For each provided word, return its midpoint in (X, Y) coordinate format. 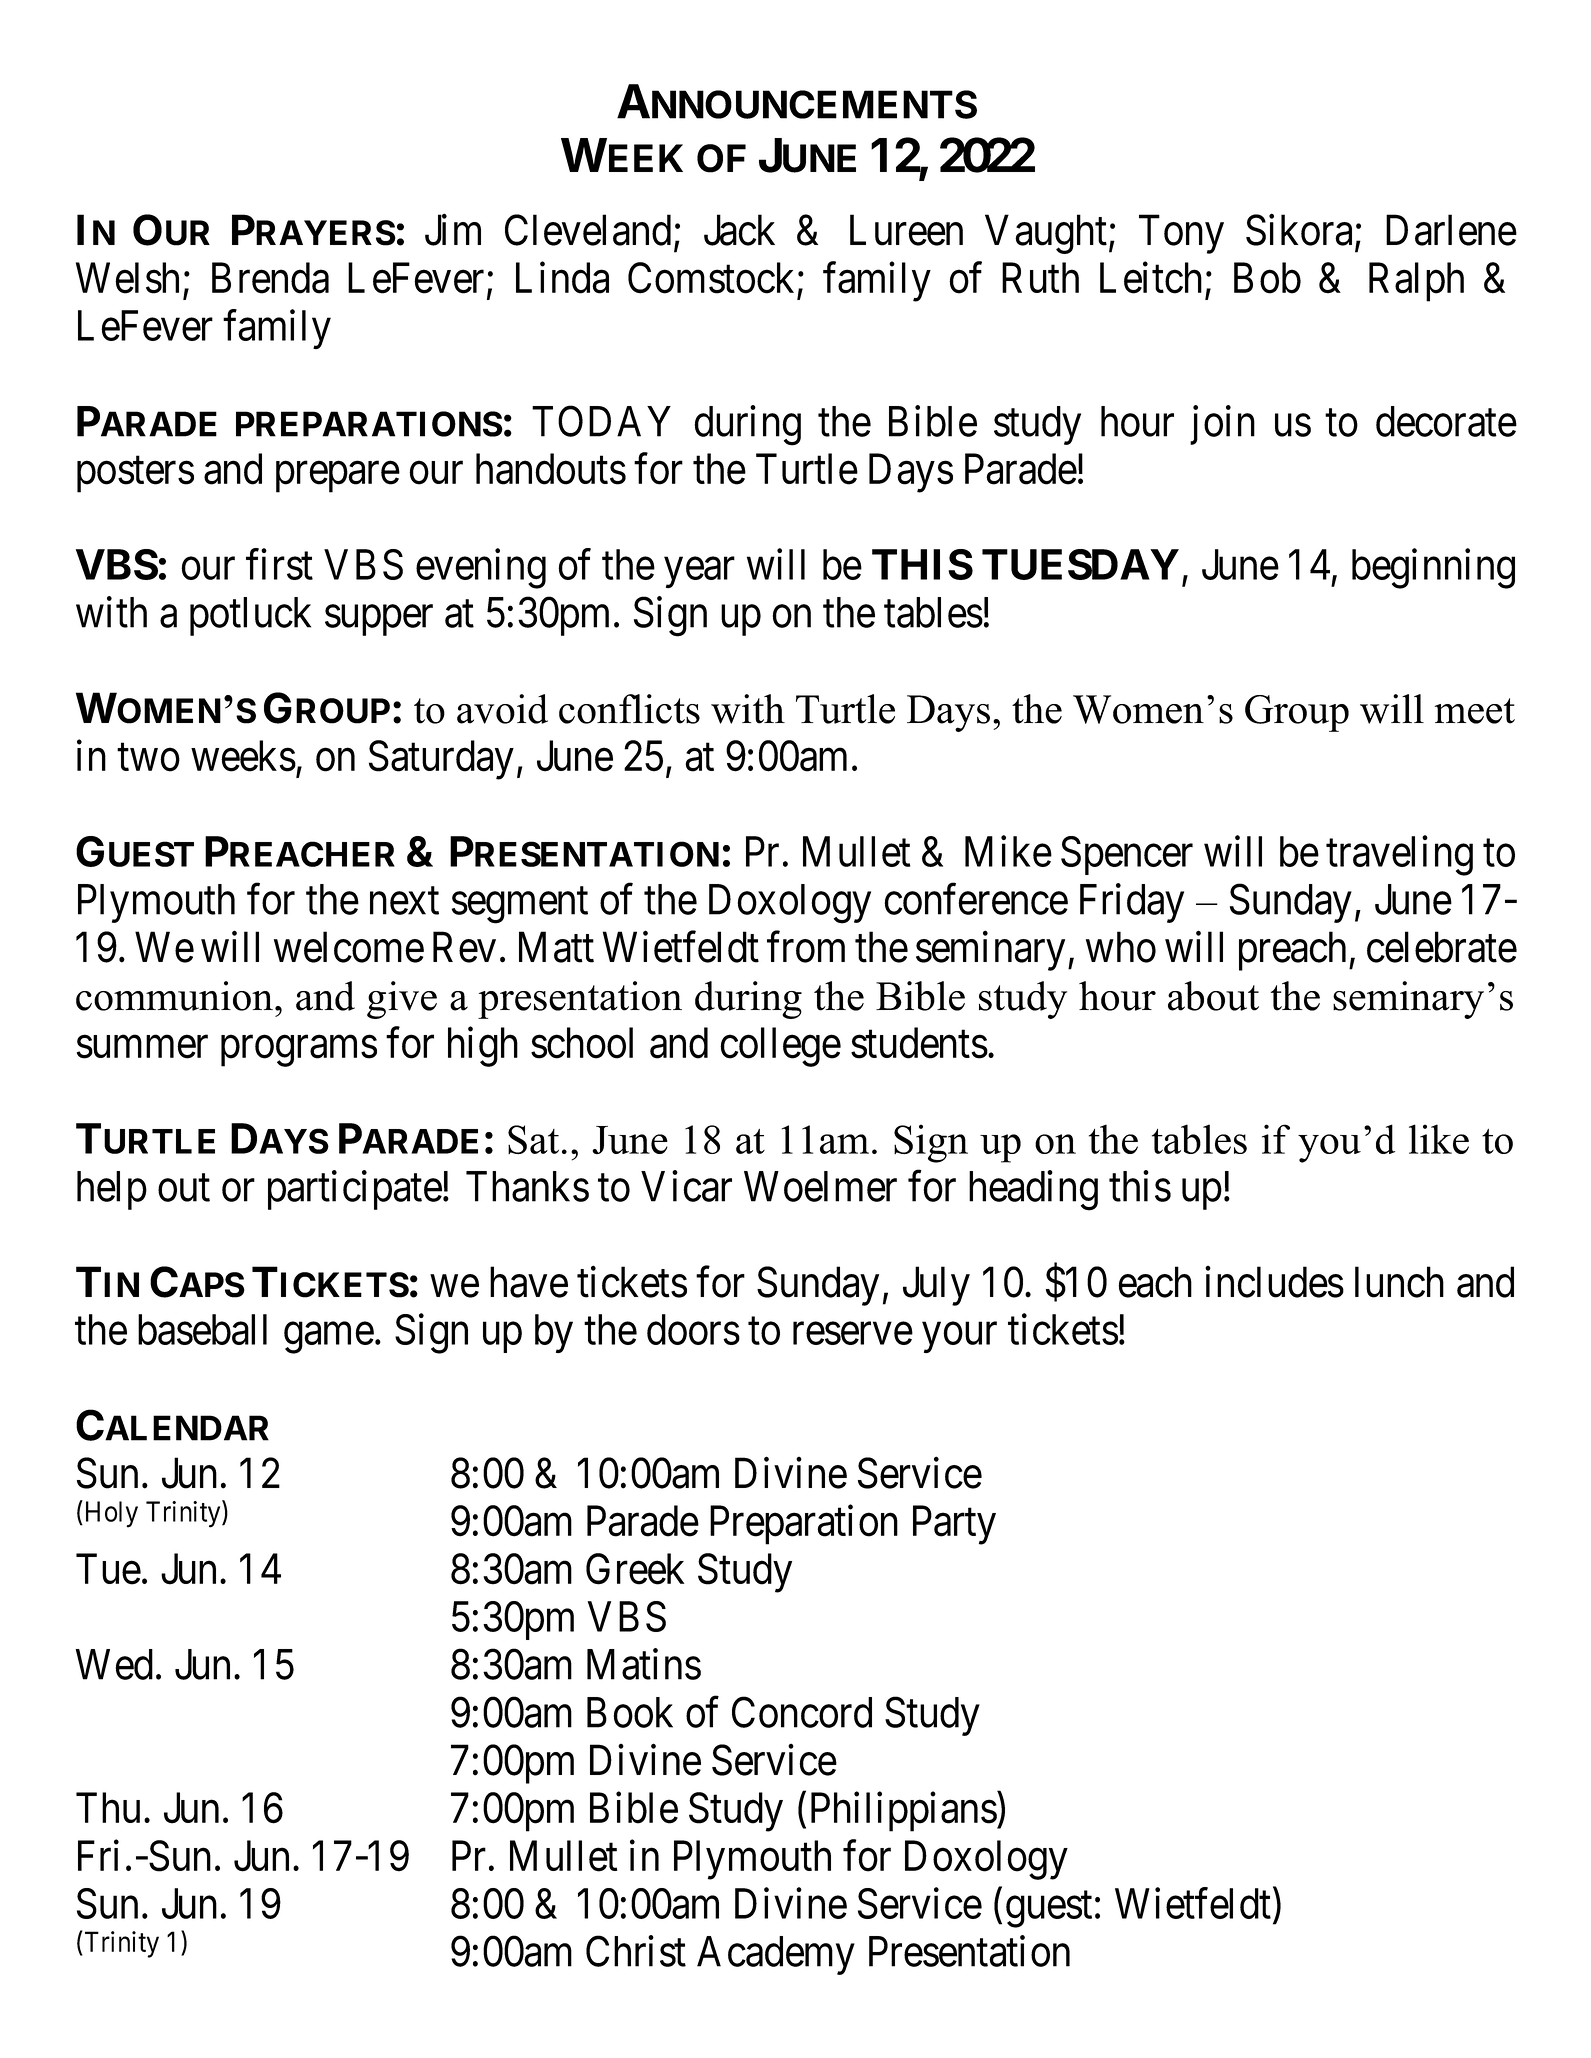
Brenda (270, 278)
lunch (1399, 1282)
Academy (776, 1955)
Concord (802, 1712)
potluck (250, 616)
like (1439, 1139)
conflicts (629, 709)
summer (142, 1047)
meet (1474, 711)
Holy (110, 1514)
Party (954, 1525)
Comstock (711, 278)
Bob (1267, 278)
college (780, 1047)
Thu (108, 1807)
